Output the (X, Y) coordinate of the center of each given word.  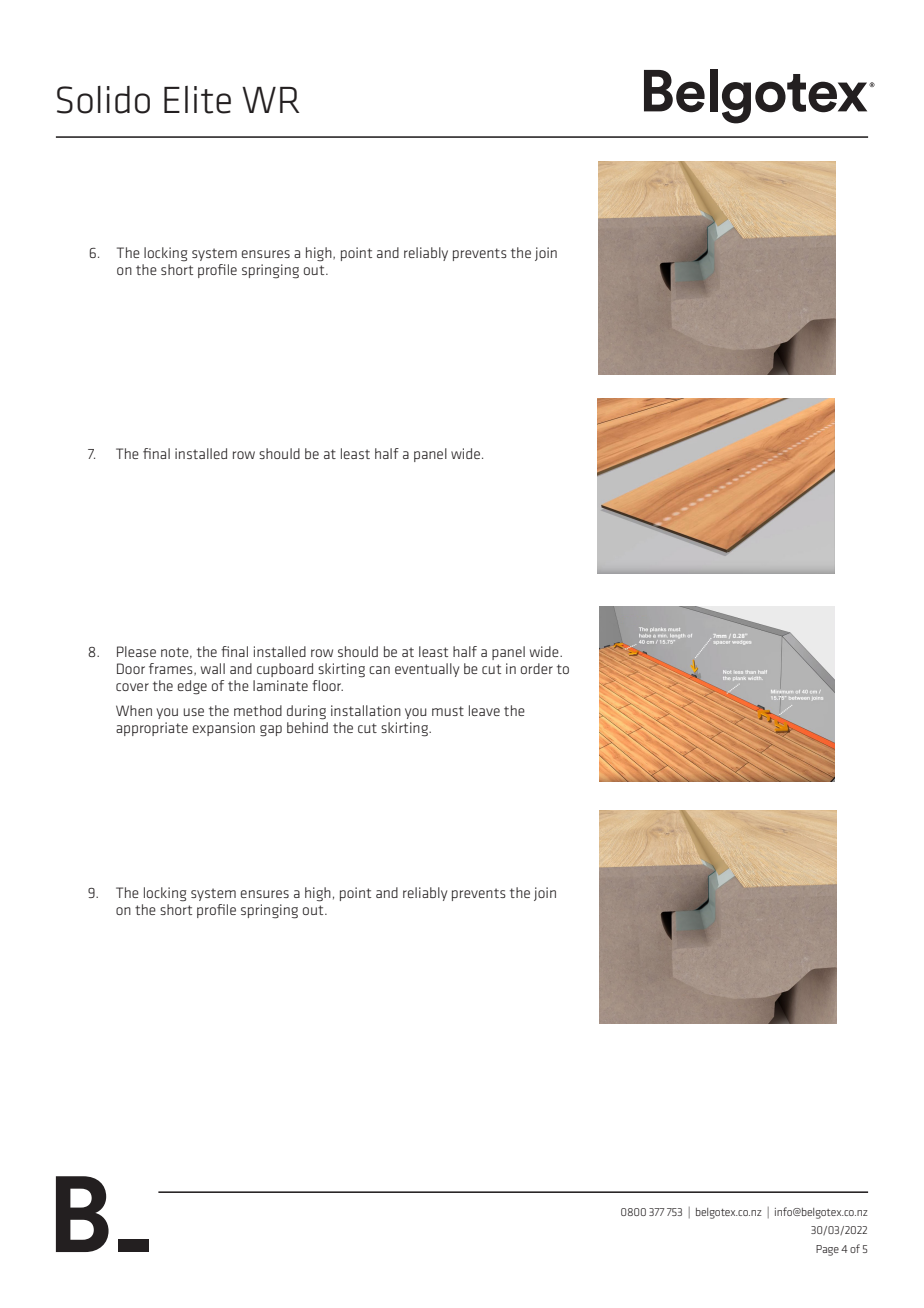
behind (307, 727)
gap (271, 731)
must (448, 711)
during (306, 712)
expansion (224, 729)
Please (136, 651)
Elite (197, 100)
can (379, 670)
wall (213, 668)
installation (366, 710)
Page (827, 1250)
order (537, 668)
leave (484, 710)
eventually (427, 670)
